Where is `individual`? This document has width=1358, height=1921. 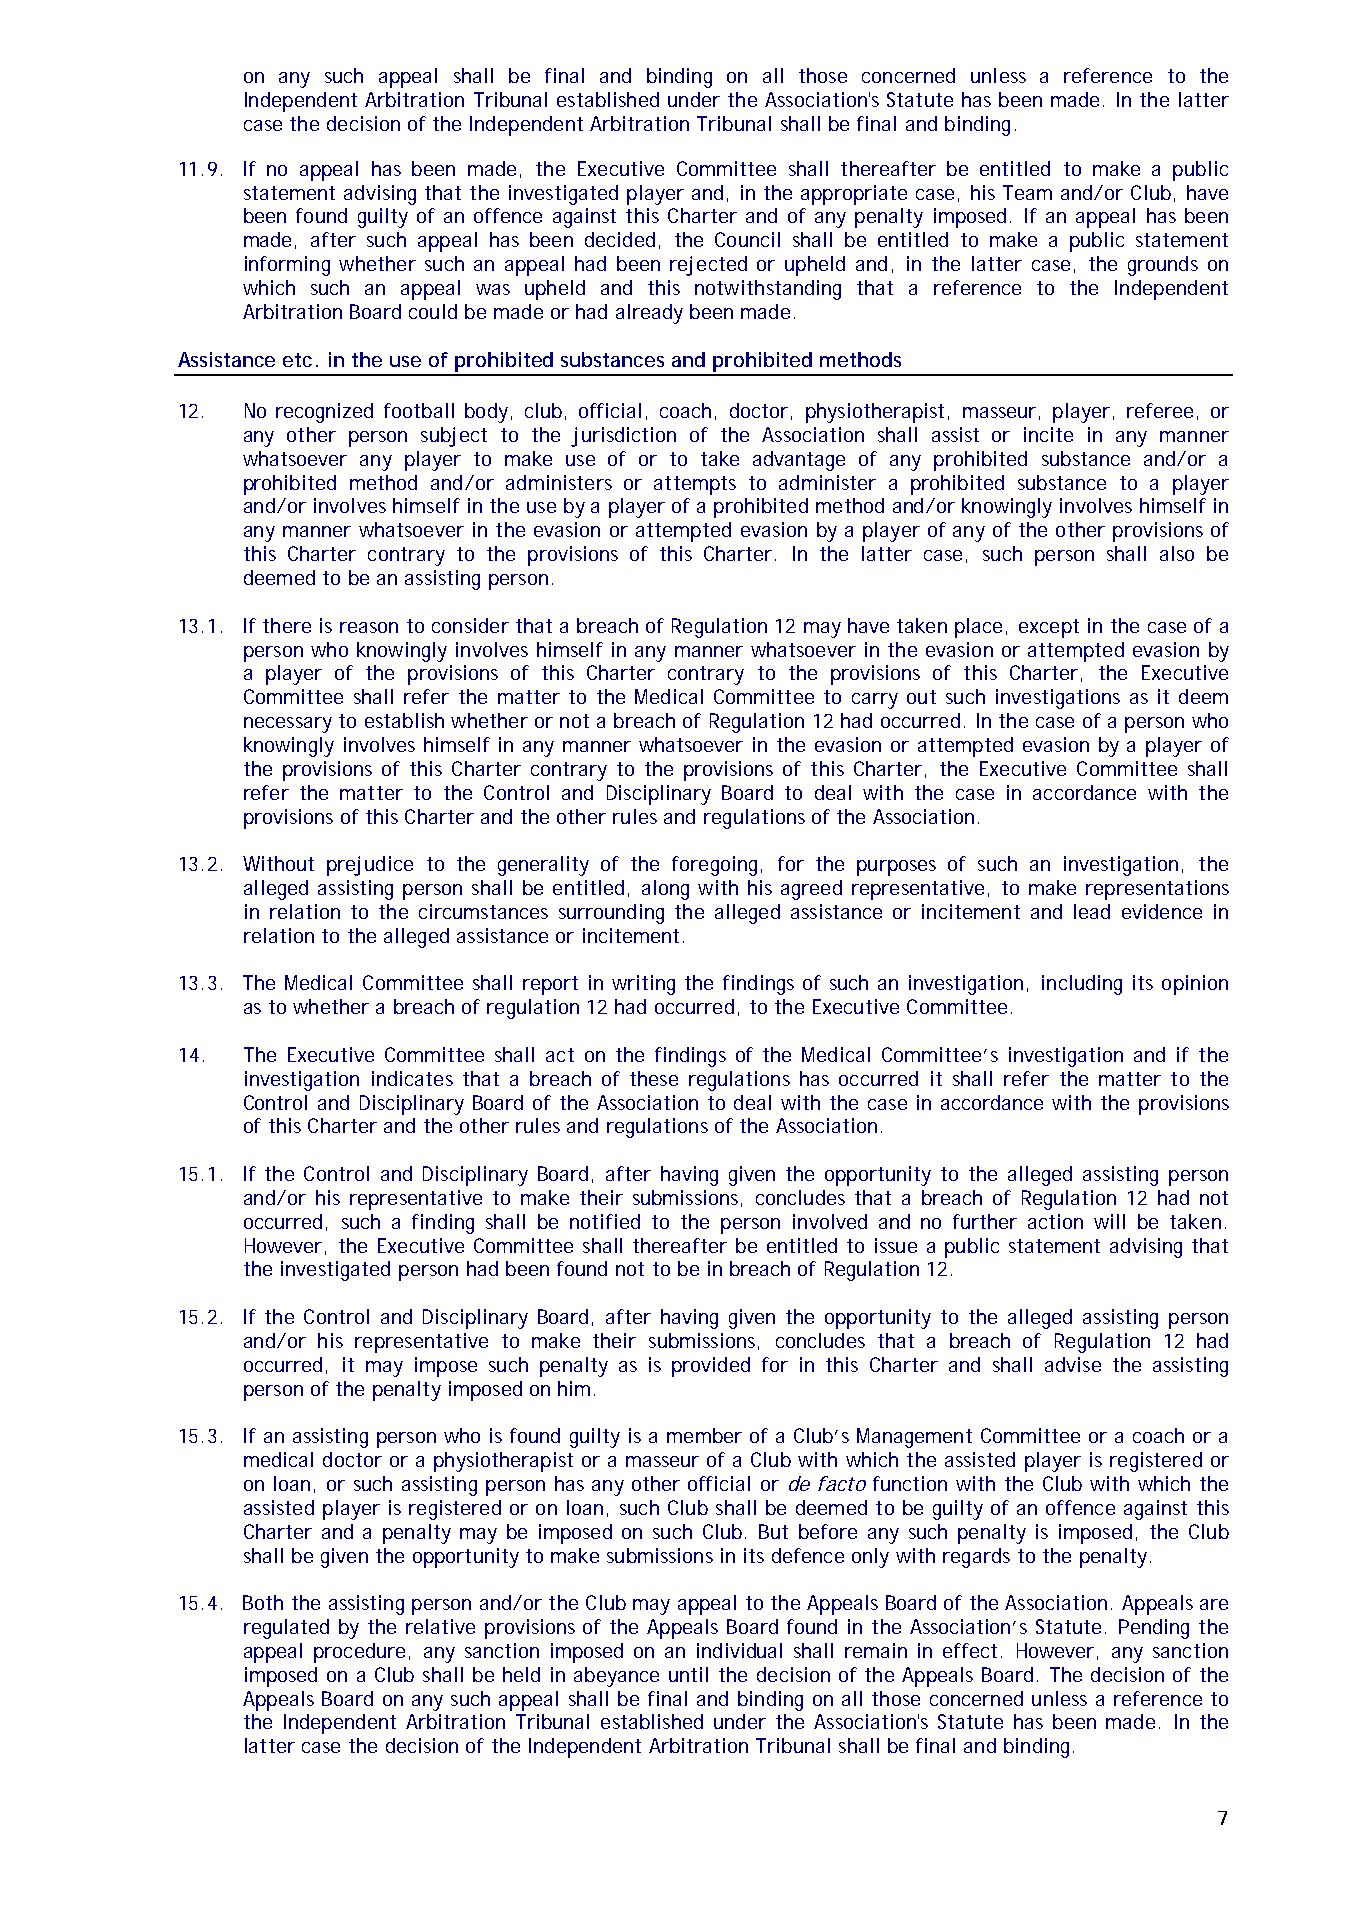 individual is located at coordinates (739, 1650).
